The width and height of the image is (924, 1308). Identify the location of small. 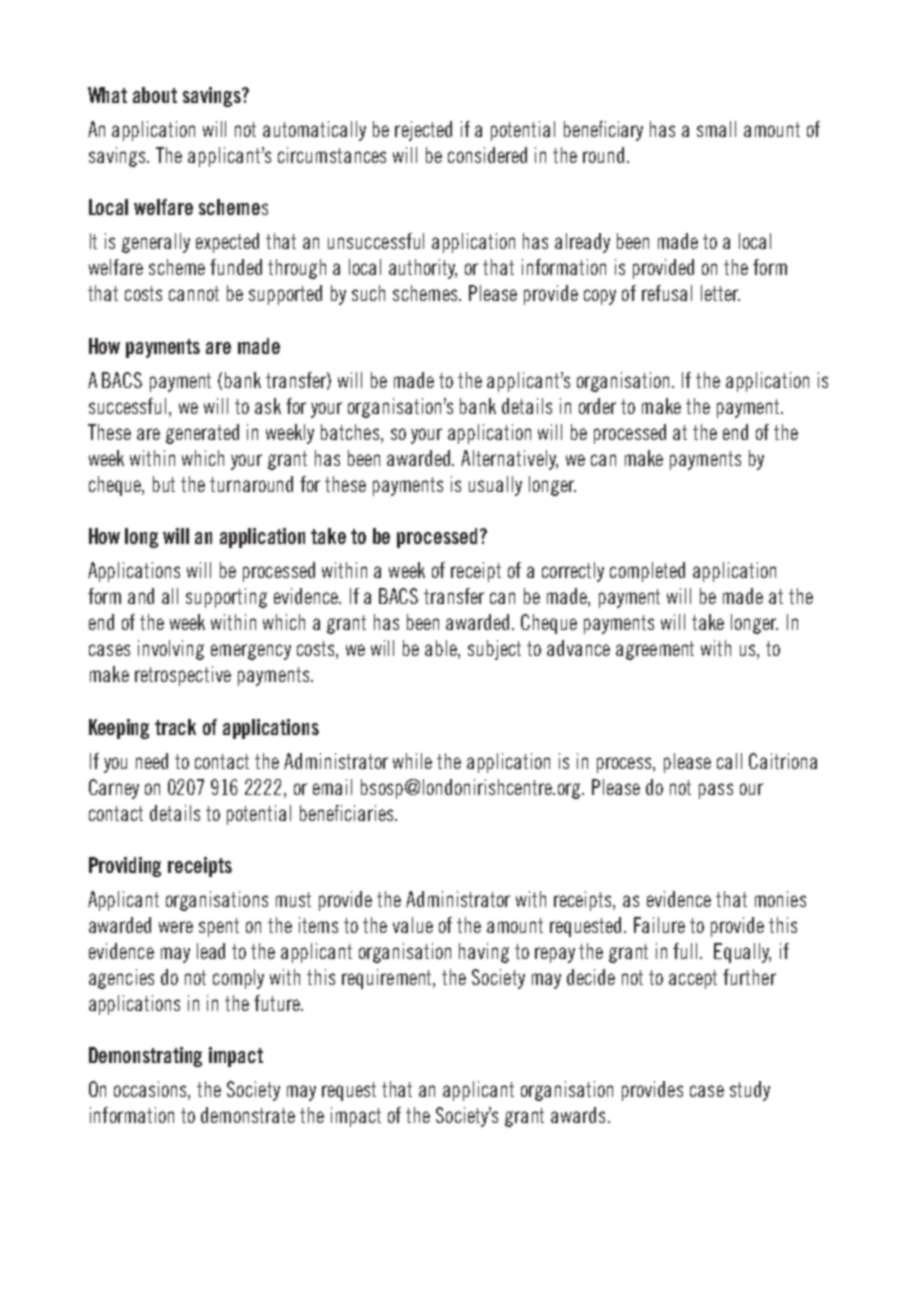
(716, 129).
